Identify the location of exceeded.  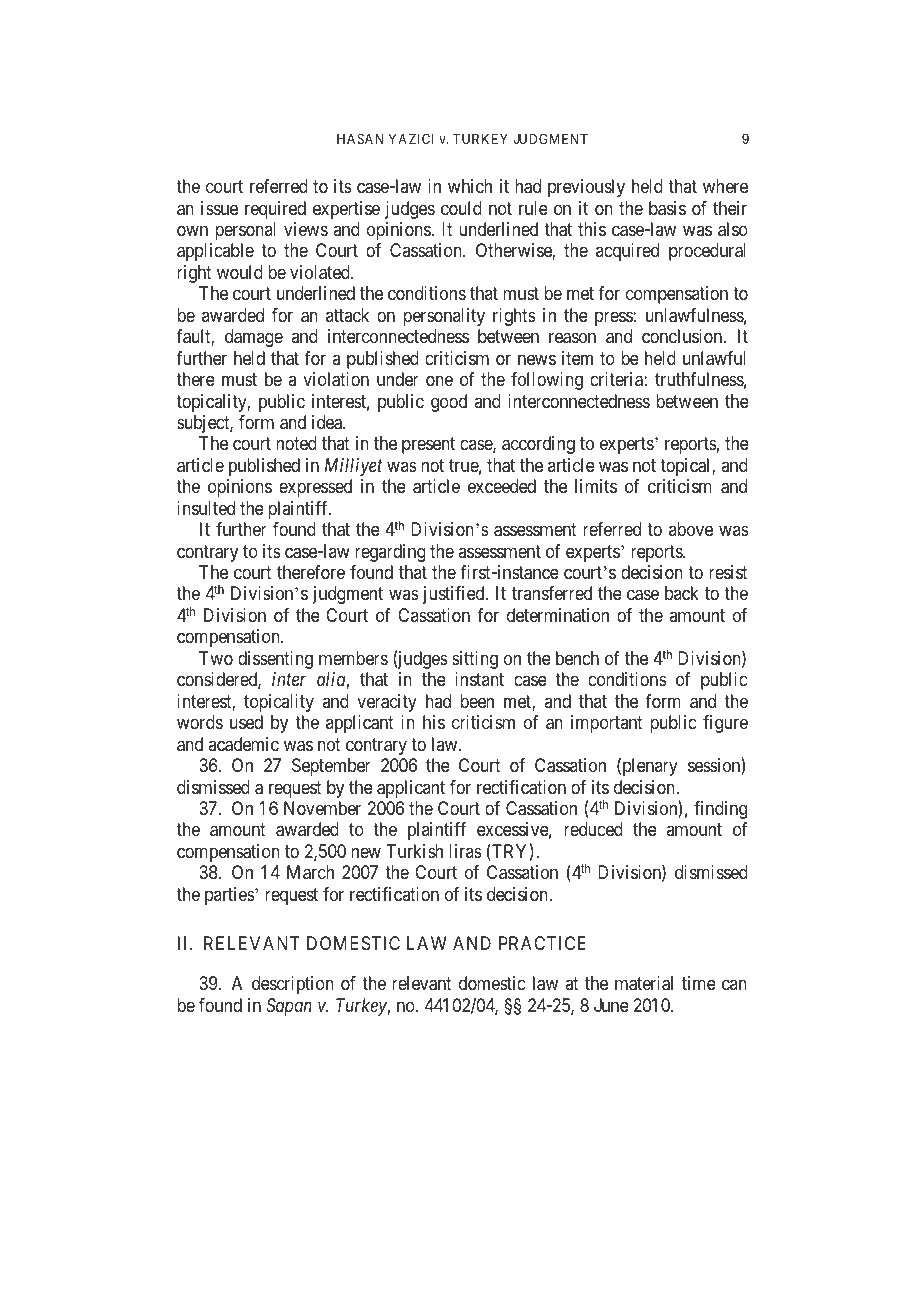
(502, 486).
